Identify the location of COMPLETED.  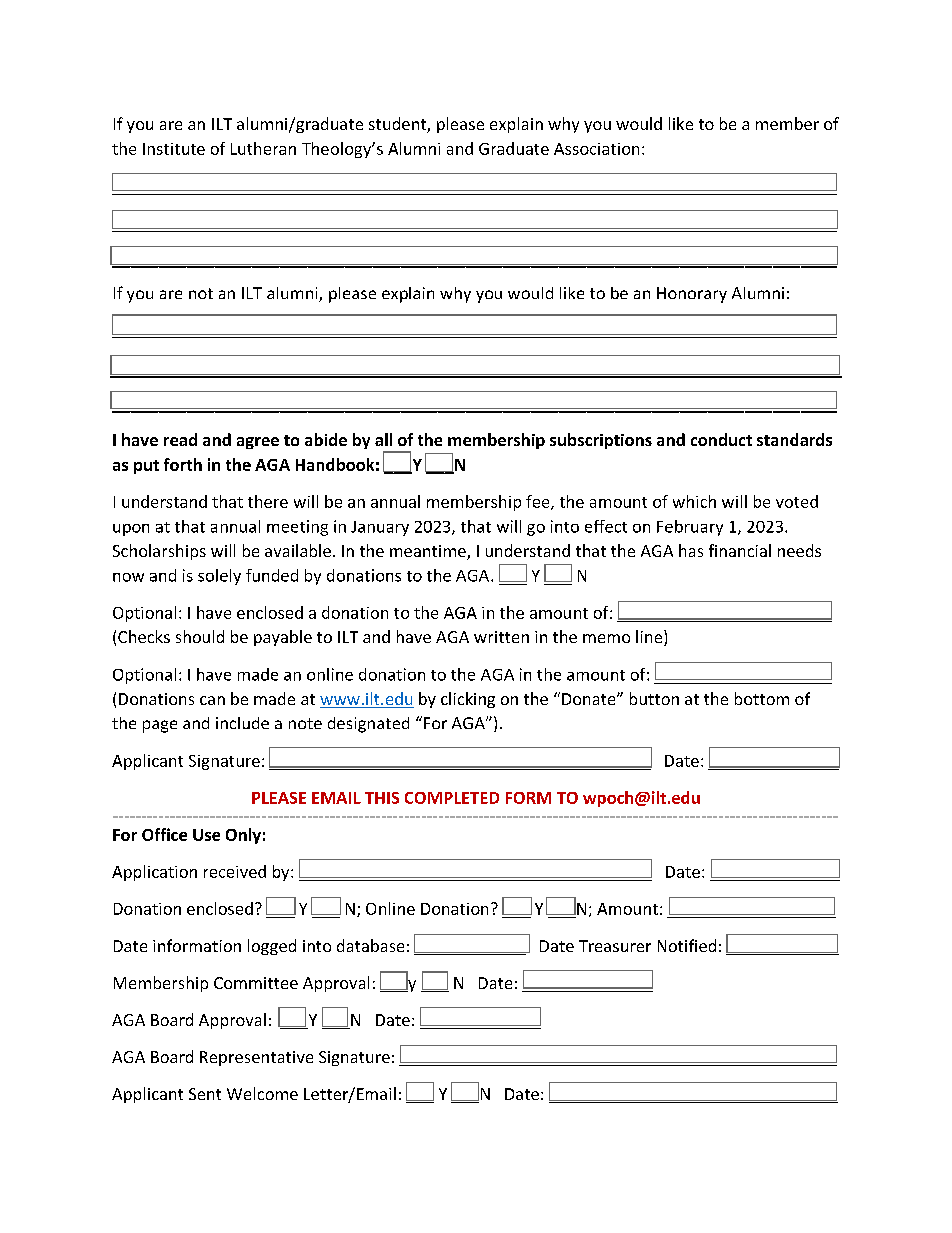
(452, 798).
